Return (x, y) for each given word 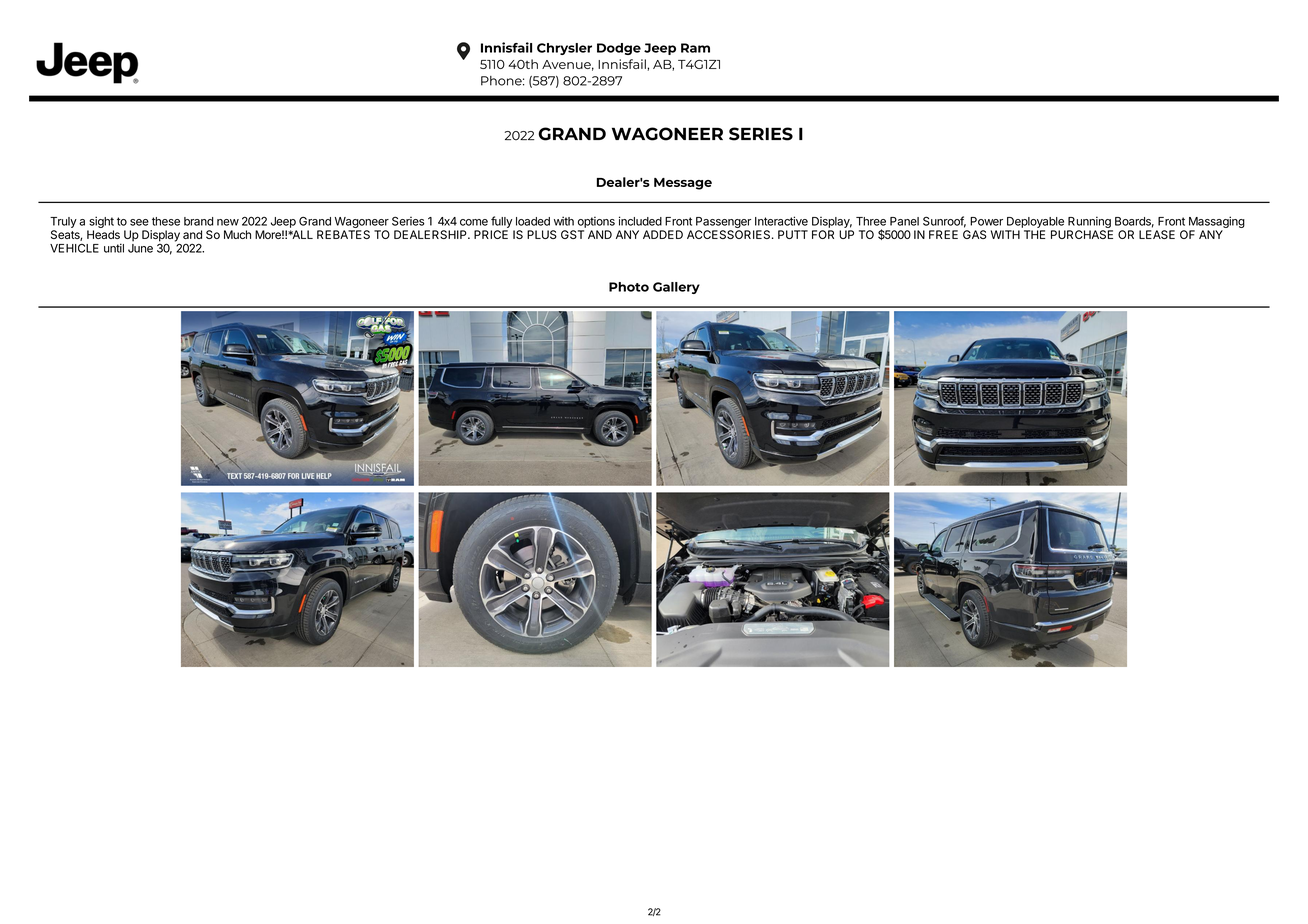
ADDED (663, 234)
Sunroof (944, 222)
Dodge (619, 49)
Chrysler (564, 49)
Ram (695, 48)
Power (986, 221)
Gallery (676, 288)
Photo (629, 287)
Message (683, 184)
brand (198, 221)
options (596, 222)
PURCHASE (1082, 234)
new (228, 222)
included (640, 221)
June (140, 248)
